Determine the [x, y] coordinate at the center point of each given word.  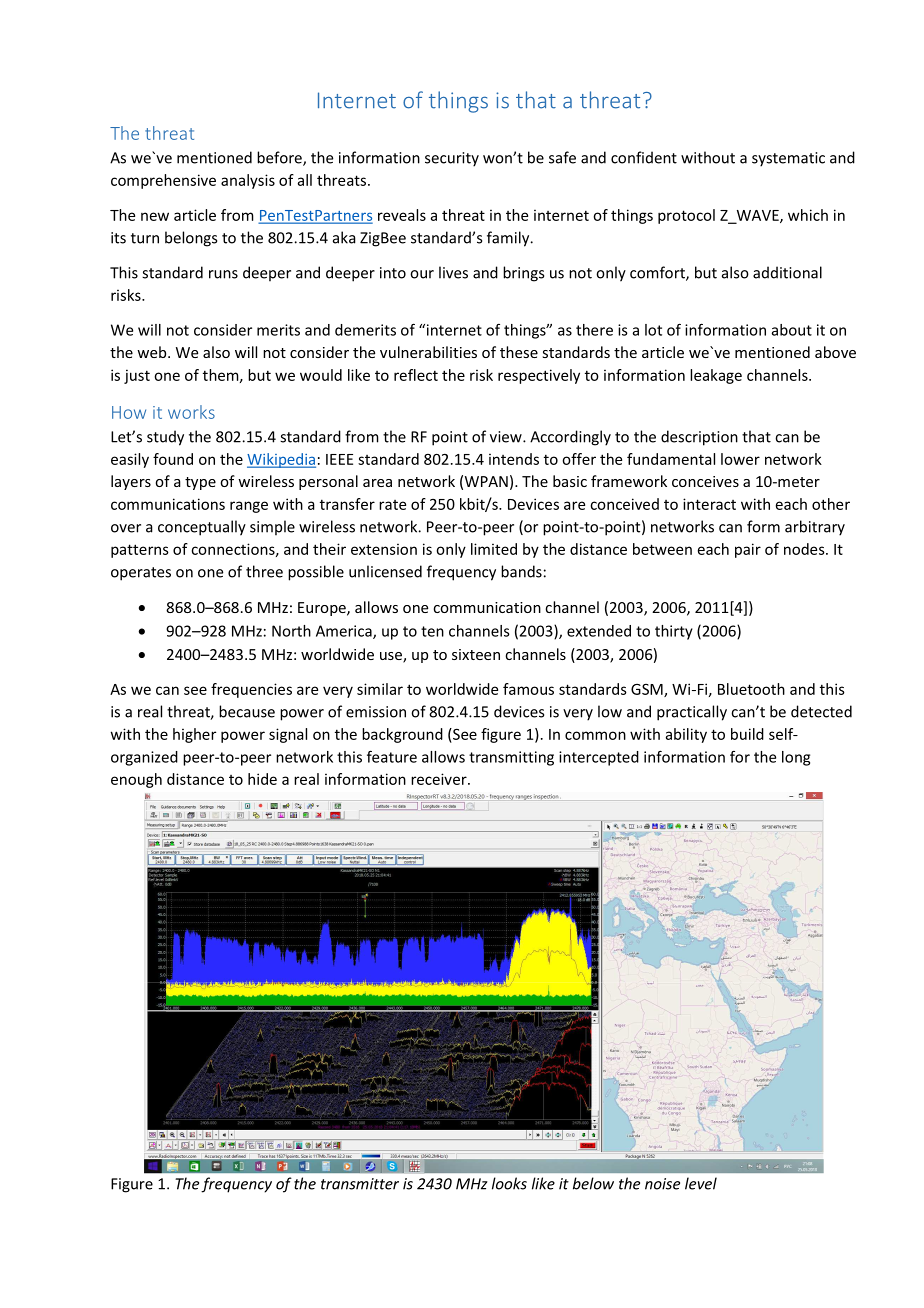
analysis [248, 181]
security [452, 159]
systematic [788, 159]
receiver [440, 779]
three [264, 571]
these [519, 352]
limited [494, 549]
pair [748, 550]
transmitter [360, 1184]
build [747, 734]
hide [262, 779]
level [701, 1183]
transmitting [511, 758]
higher [194, 735]
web [153, 352]
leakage [716, 376]
